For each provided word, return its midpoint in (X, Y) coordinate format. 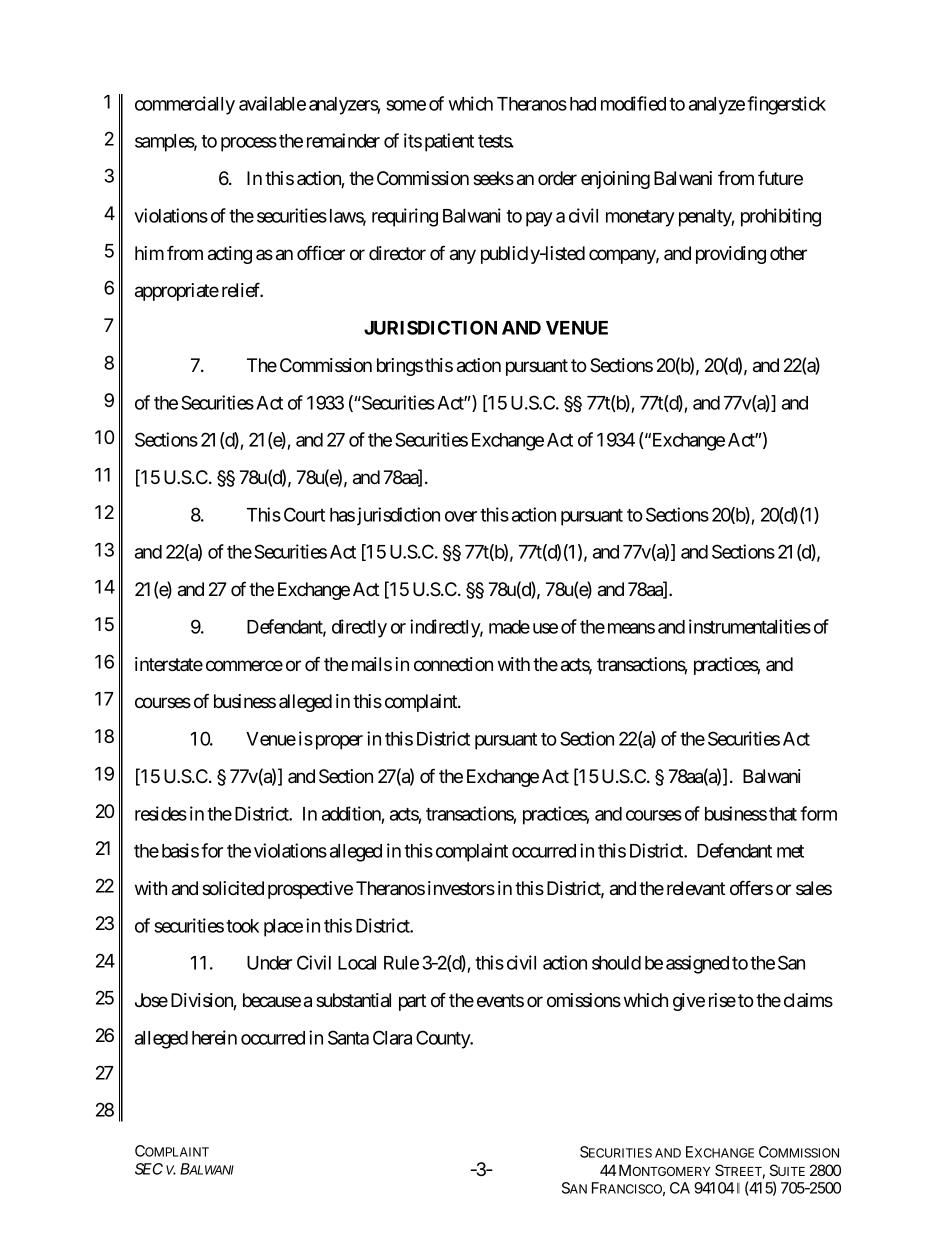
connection (453, 664)
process (249, 144)
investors (461, 888)
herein (214, 1037)
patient (449, 142)
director (397, 253)
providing (731, 255)
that (783, 814)
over (461, 516)
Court (304, 514)
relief (242, 290)
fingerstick (786, 105)
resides (161, 813)
